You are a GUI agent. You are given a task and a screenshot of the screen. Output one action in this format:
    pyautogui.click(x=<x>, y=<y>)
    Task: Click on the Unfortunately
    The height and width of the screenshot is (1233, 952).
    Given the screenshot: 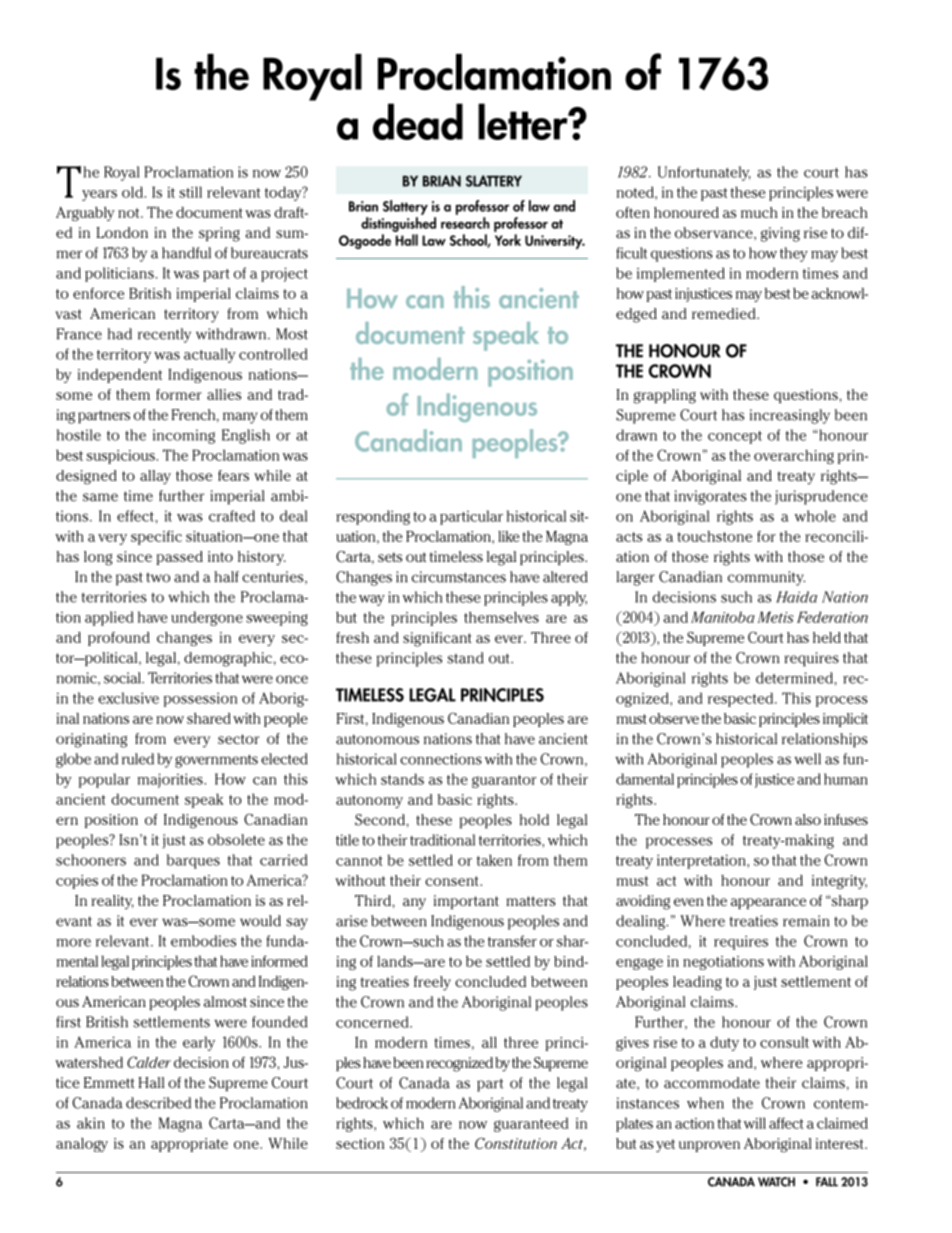 What is the action you would take?
    pyautogui.click(x=704, y=173)
